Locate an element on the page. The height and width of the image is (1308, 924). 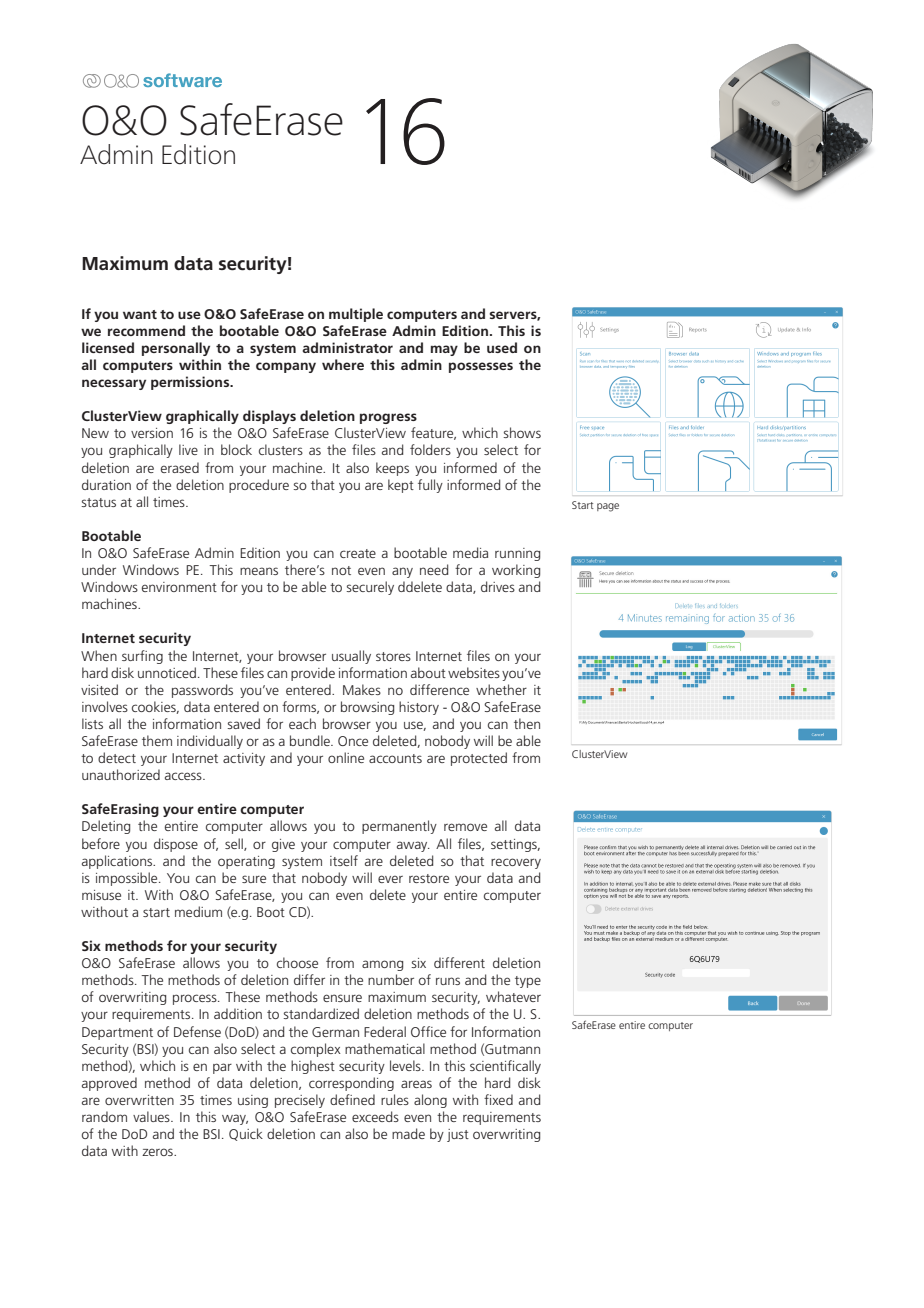
recovery is located at coordinates (516, 863).
